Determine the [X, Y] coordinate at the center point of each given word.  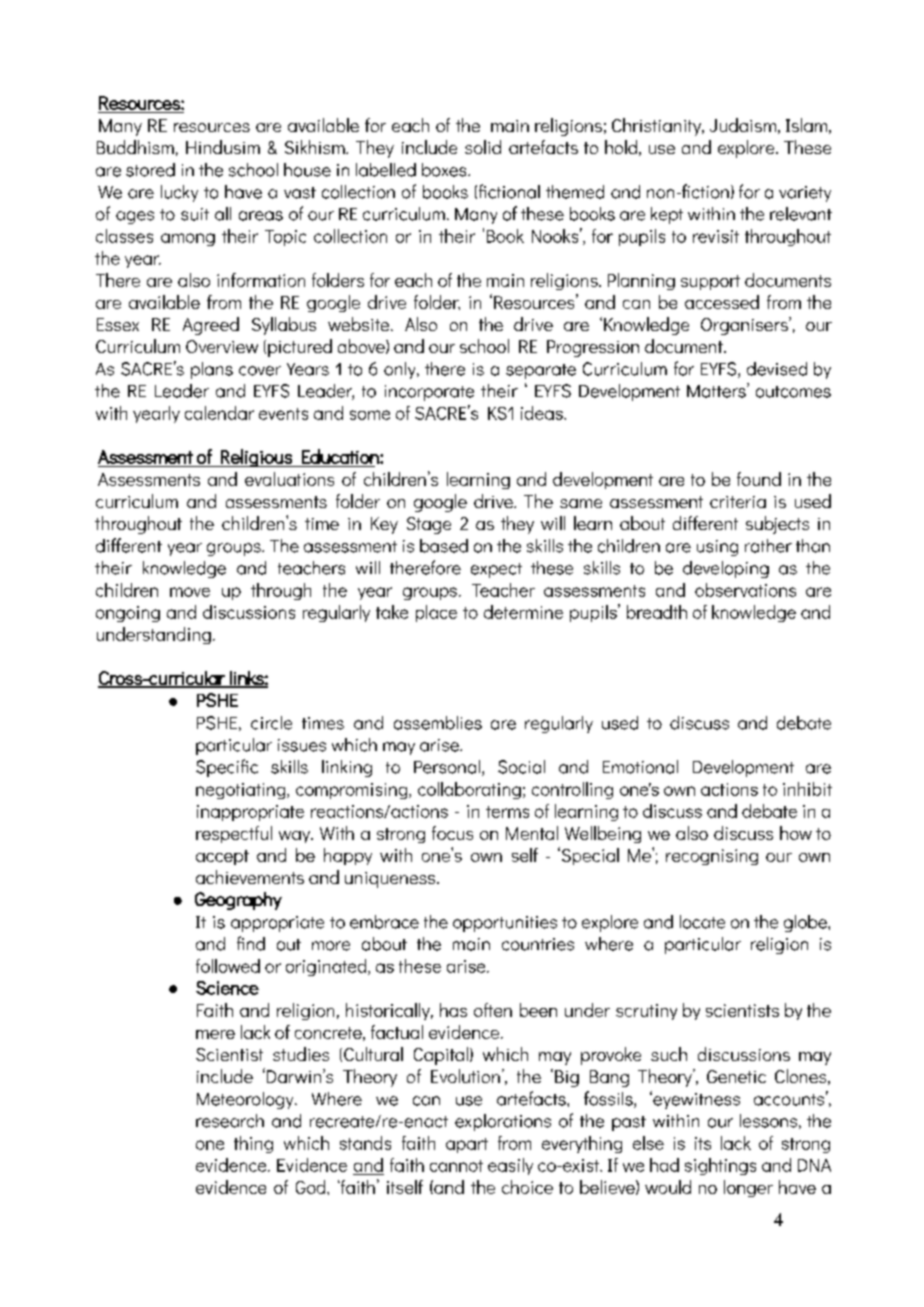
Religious [256, 458]
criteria [738, 502]
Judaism [743, 125]
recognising [712, 857]
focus [452, 833]
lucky [179, 193]
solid [483, 147]
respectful [234, 834]
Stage [429, 525]
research [230, 1121]
